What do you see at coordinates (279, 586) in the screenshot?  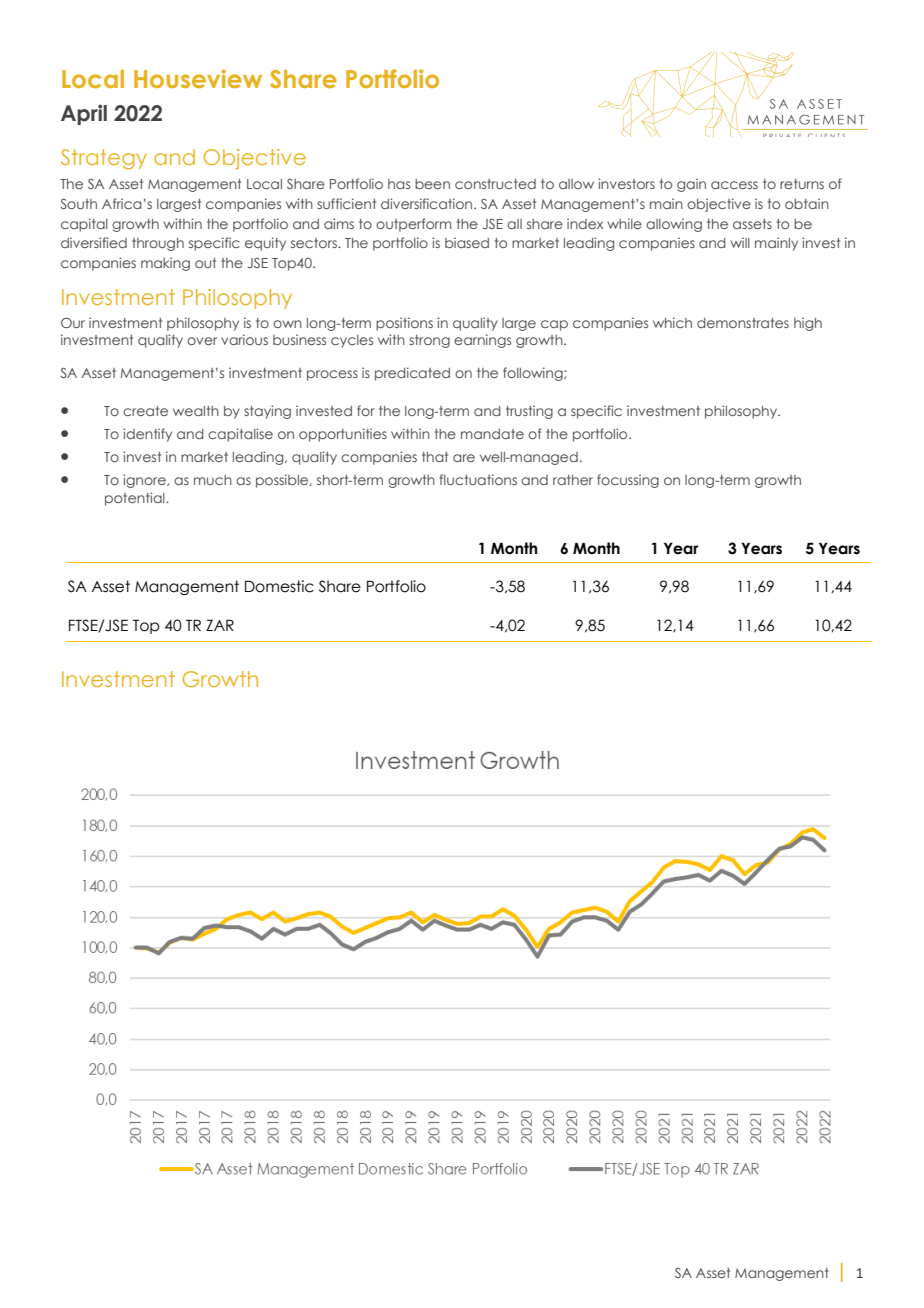 I see `Domestic` at bounding box center [279, 586].
